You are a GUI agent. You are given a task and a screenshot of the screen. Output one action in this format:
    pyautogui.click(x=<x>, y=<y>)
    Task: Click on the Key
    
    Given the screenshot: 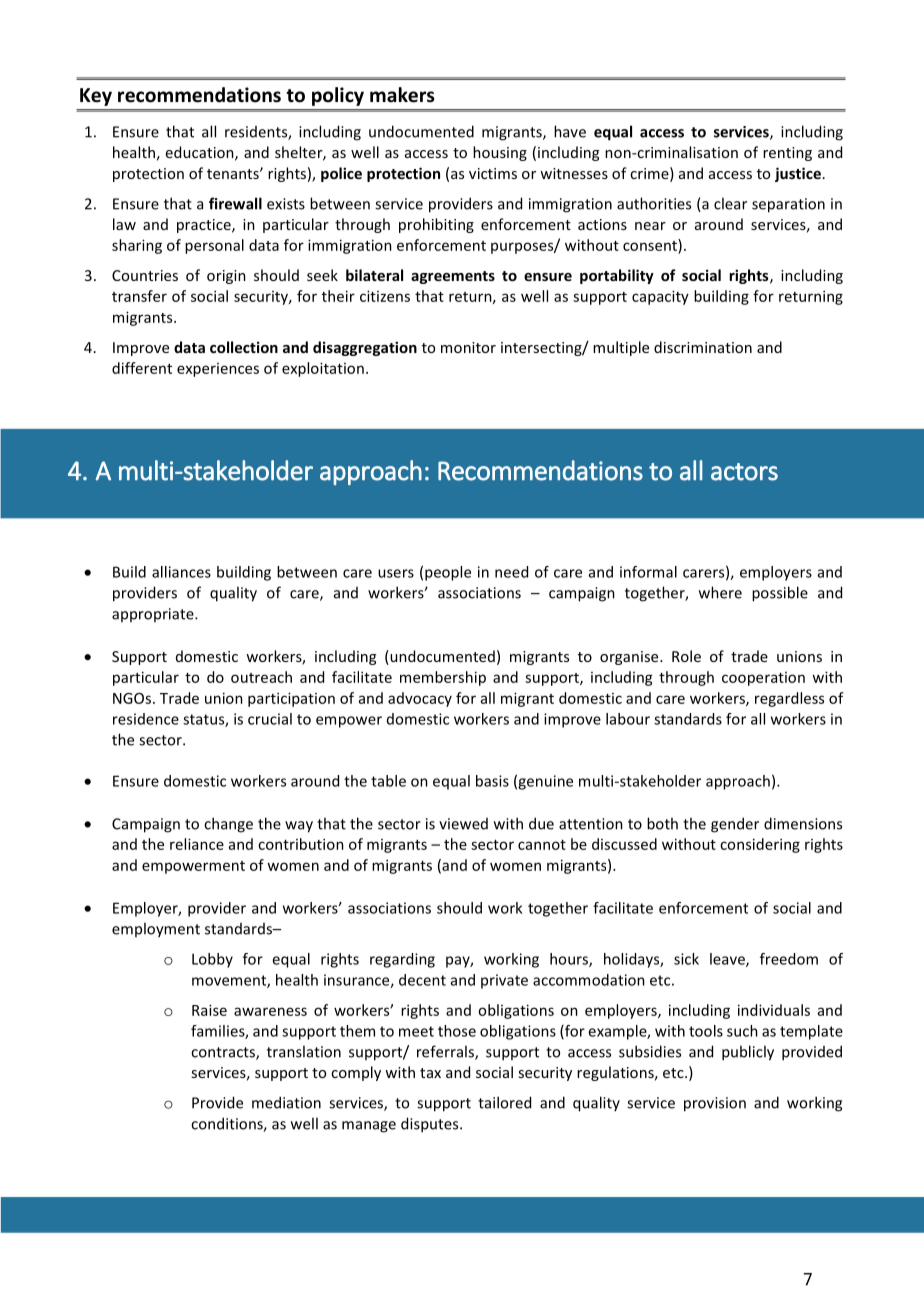 What is the action you would take?
    pyautogui.click(x=96, y=97)
